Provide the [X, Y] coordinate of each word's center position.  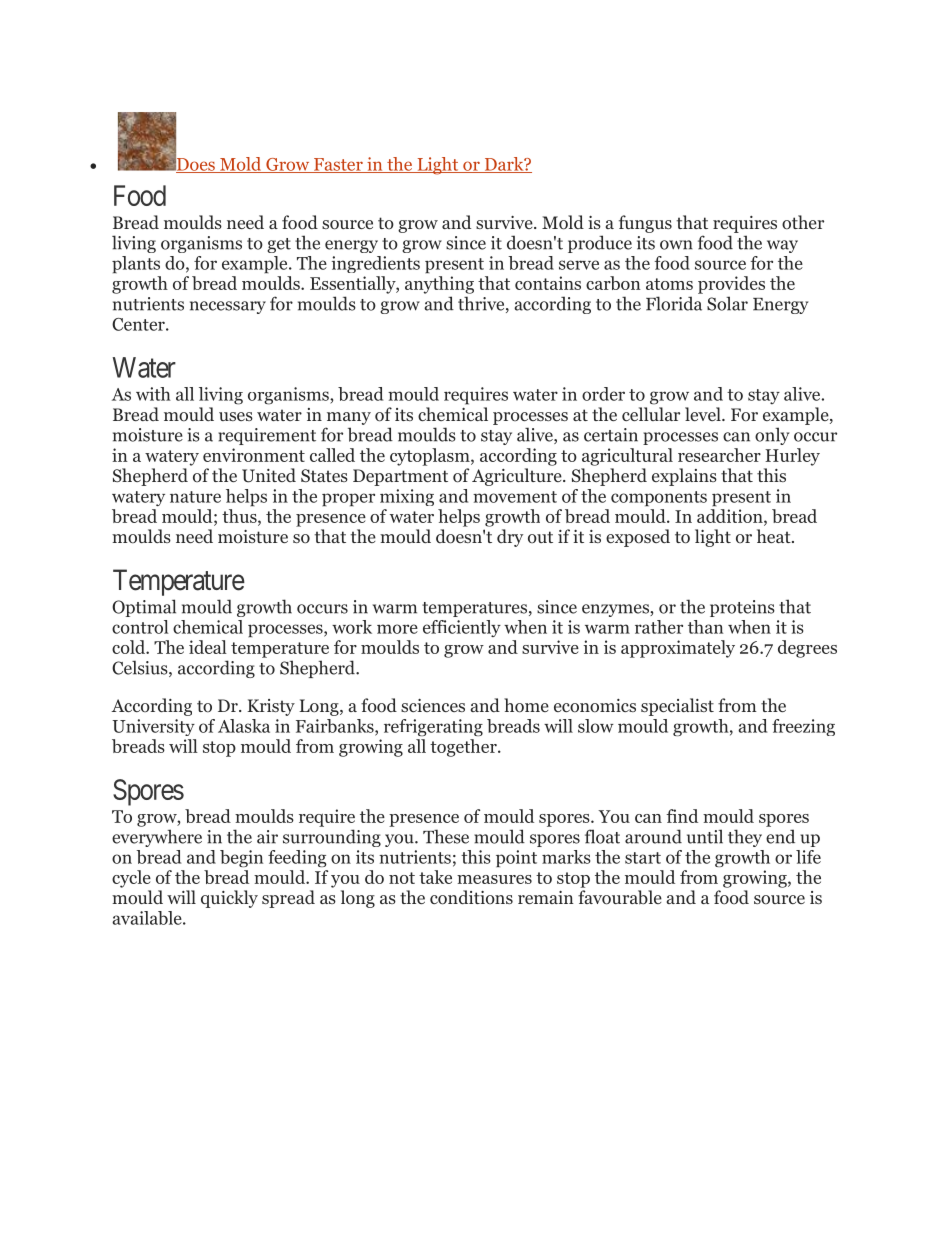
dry [510, 538]
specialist [677, 707]
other [803, 222]
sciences [433, 705]
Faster [338, 165]
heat [775, 536]
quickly [229, 899]
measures [494, 879]
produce [600, 244]
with [153, 394]
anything [439, 285]
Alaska [244, 726]
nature [195, 497]
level [704, 414]
